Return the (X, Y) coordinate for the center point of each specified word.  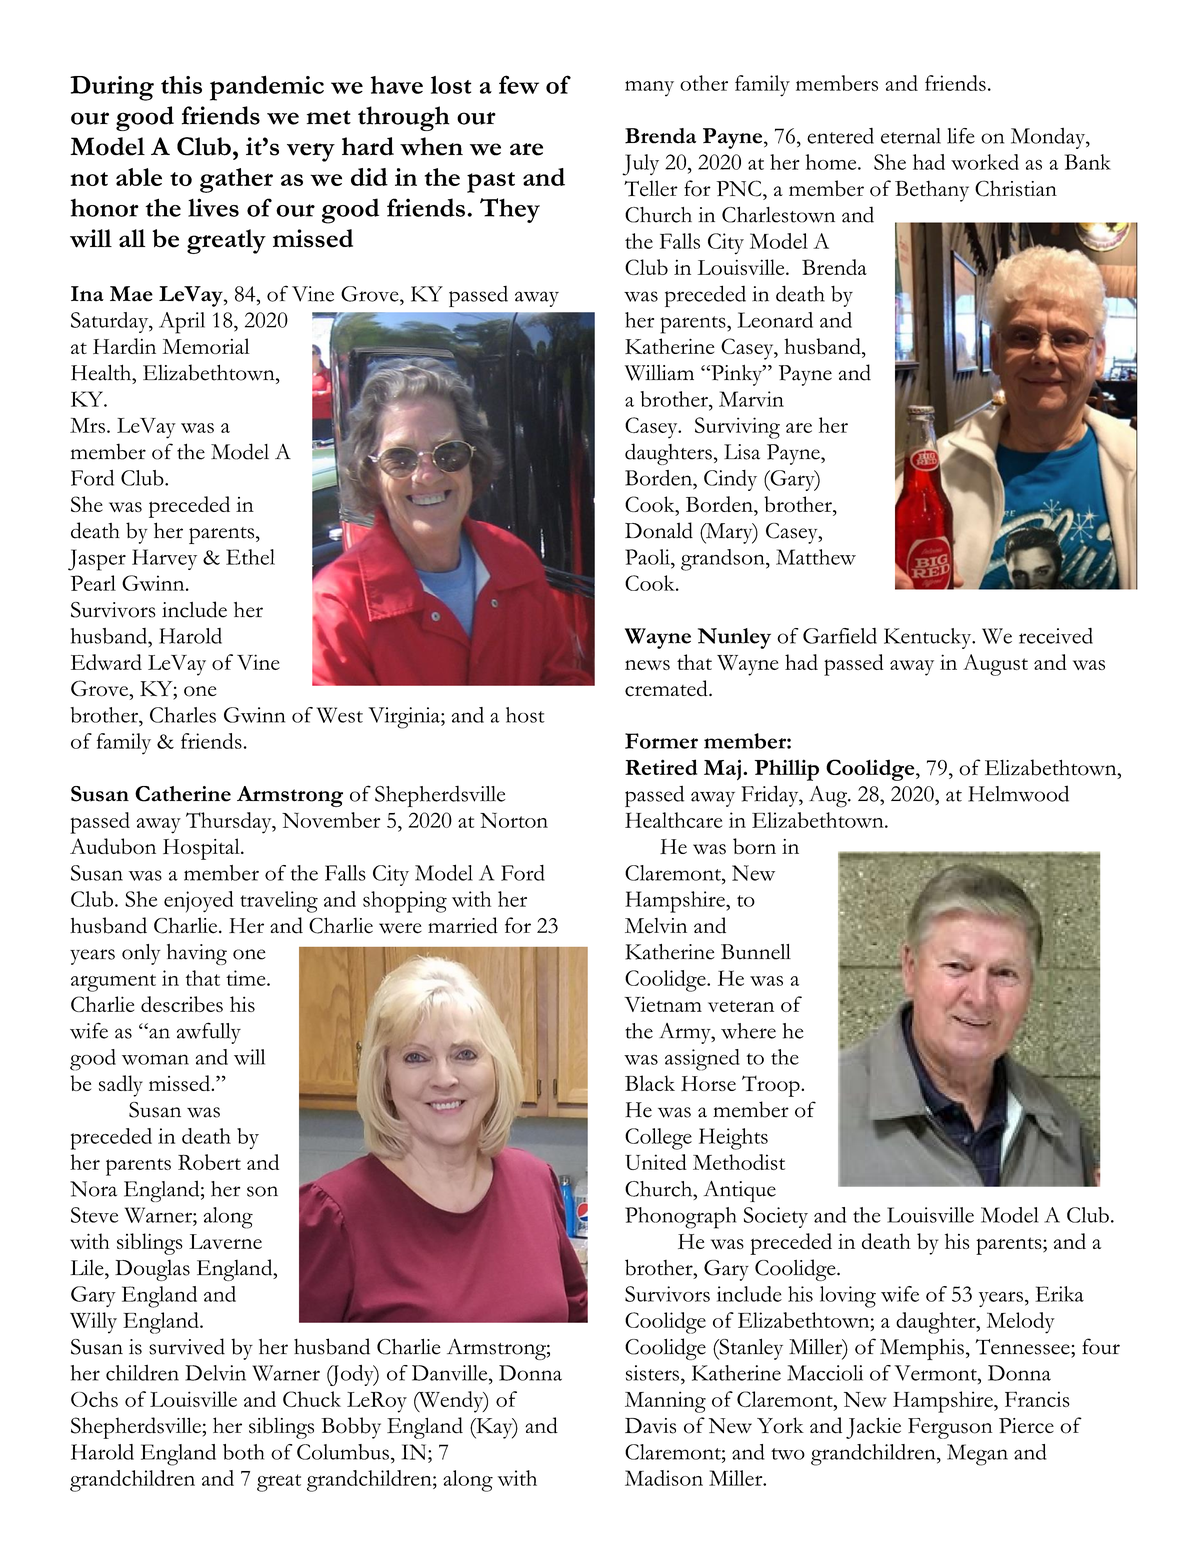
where (748, 1031)
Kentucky (929, 638)
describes (182, 1004)
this (181, 85)
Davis (650, 1426)
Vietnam (663, 1004)
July (640, 165)
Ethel (250, 557)
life (961, 136)
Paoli (648, 557)
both (243, 1452)
